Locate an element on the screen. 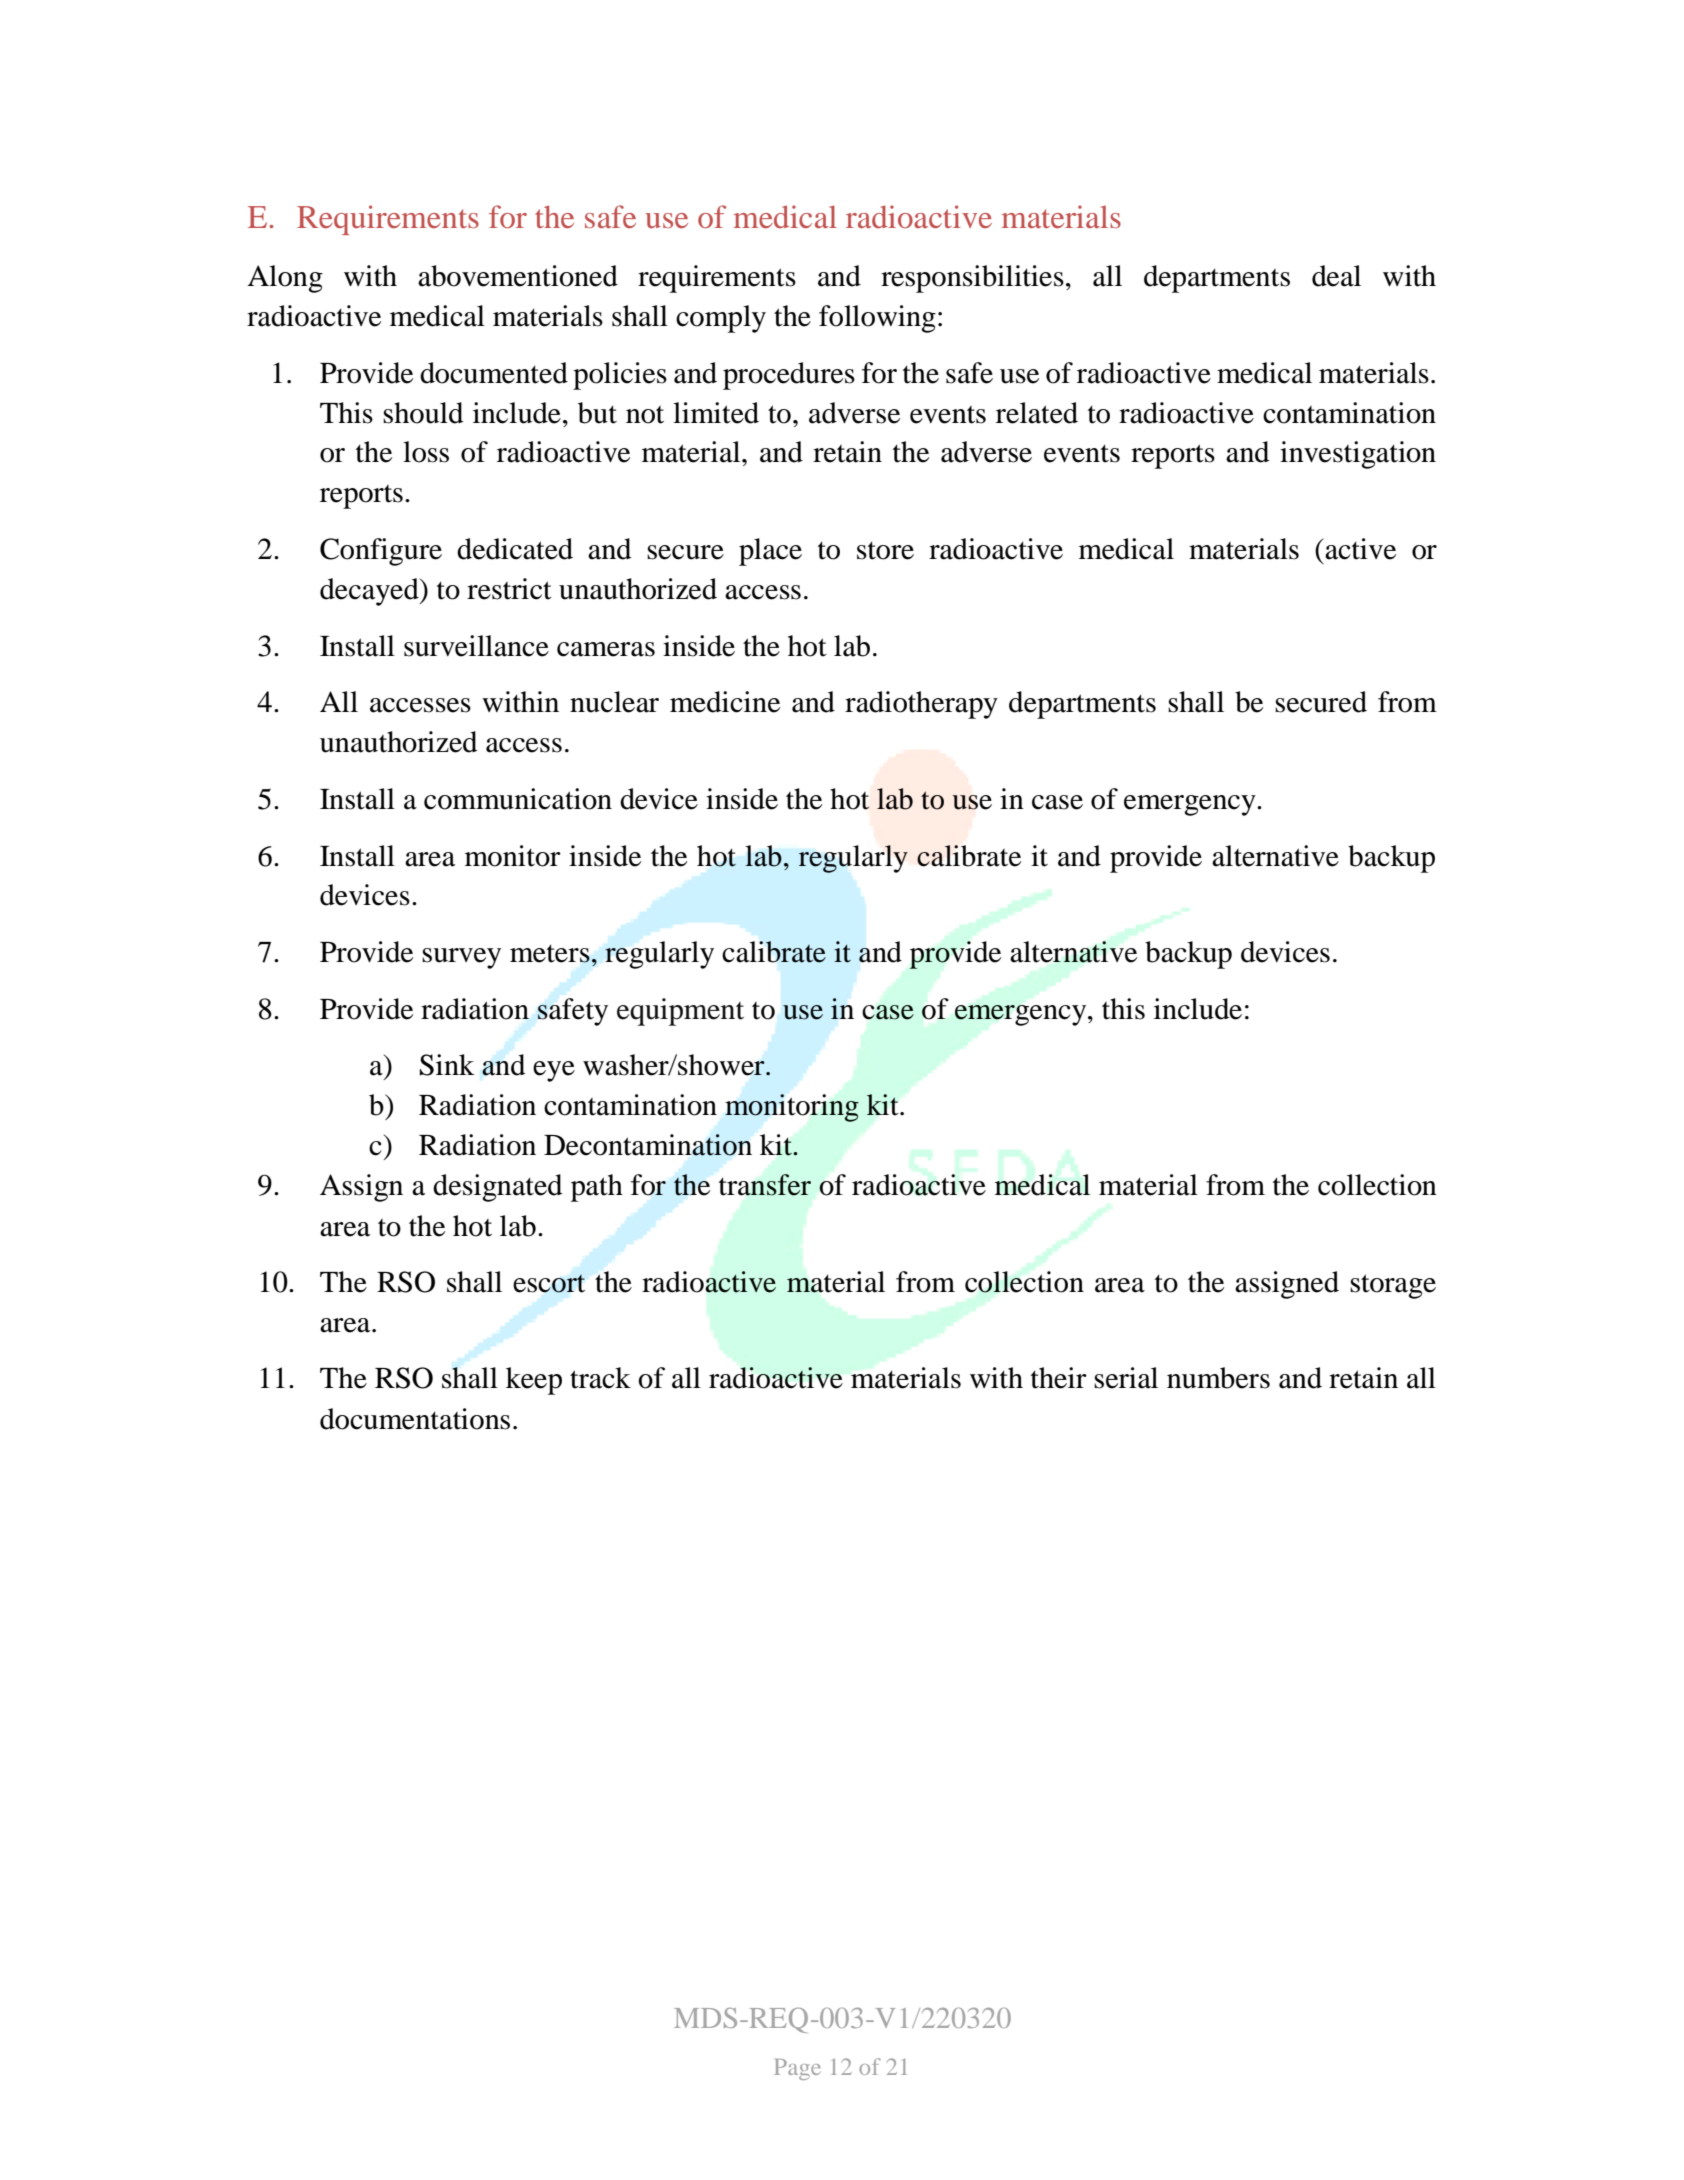 The image size is (1684, 2180). survey is located at coordinates (461, 958).
